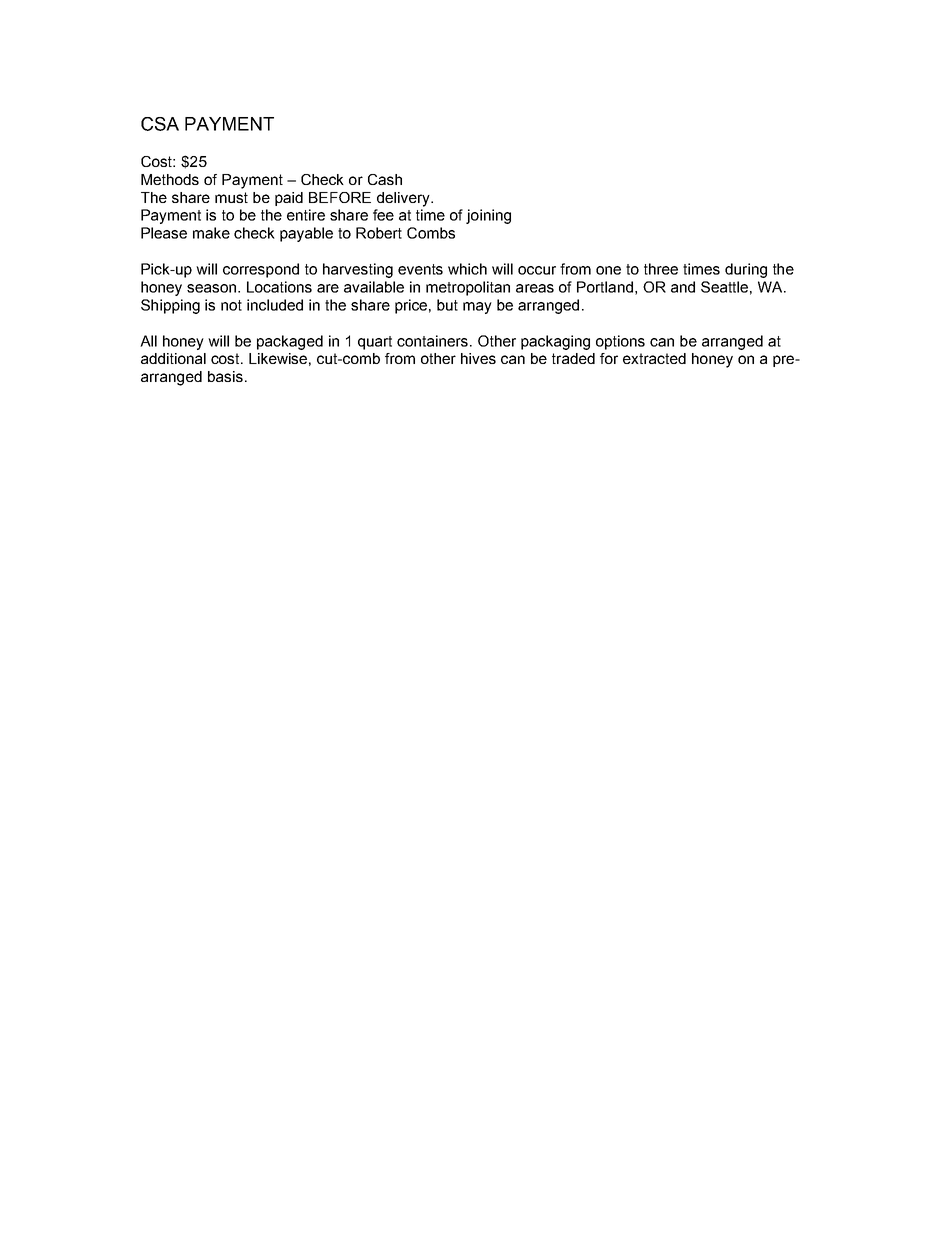 The height and width of the page is (1233, 952). What do you see at coordinates (404, 199) in the page?
I see `delivery` at bounding box center [404, 199].
